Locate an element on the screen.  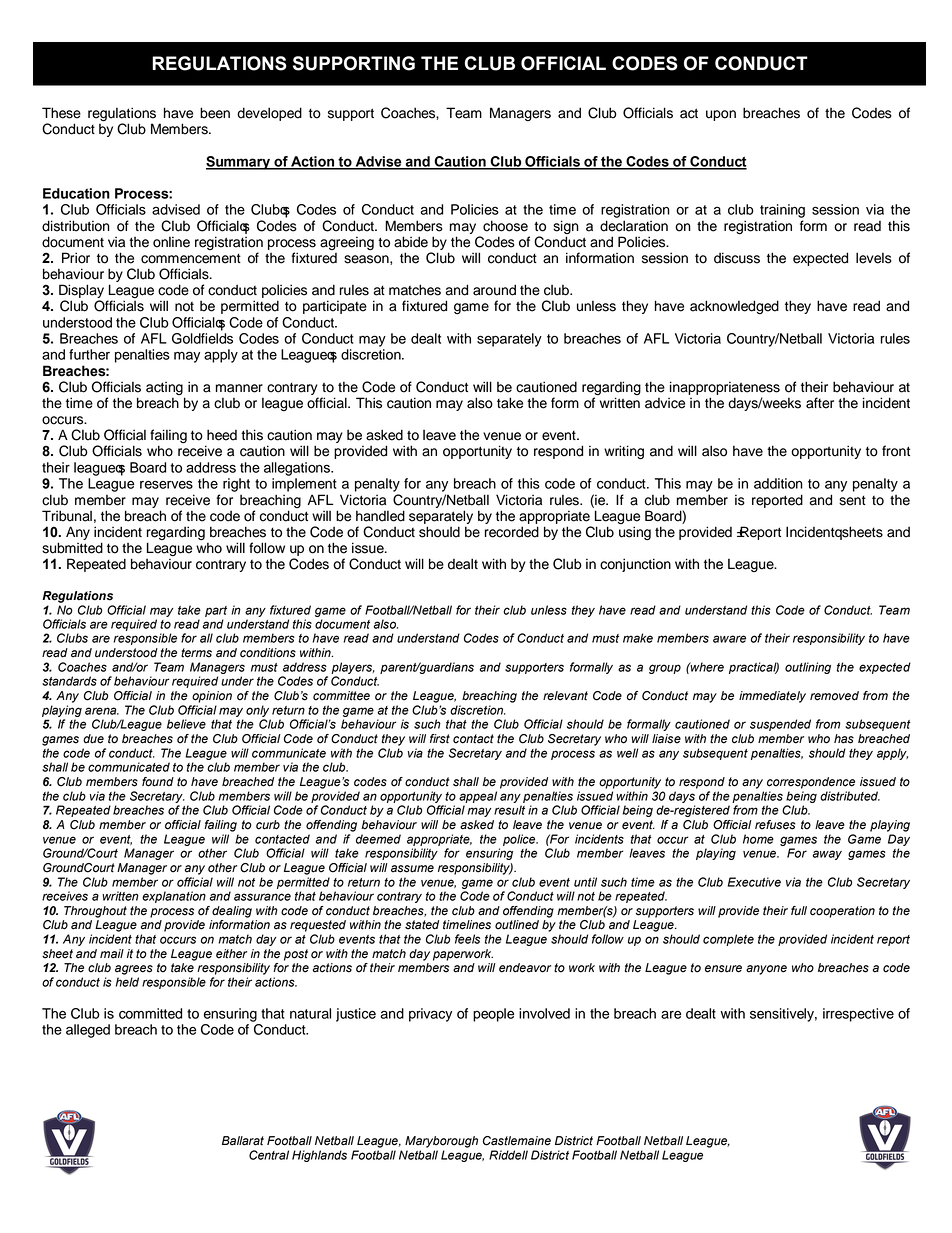
terms is located at coordinates (196, 653).
